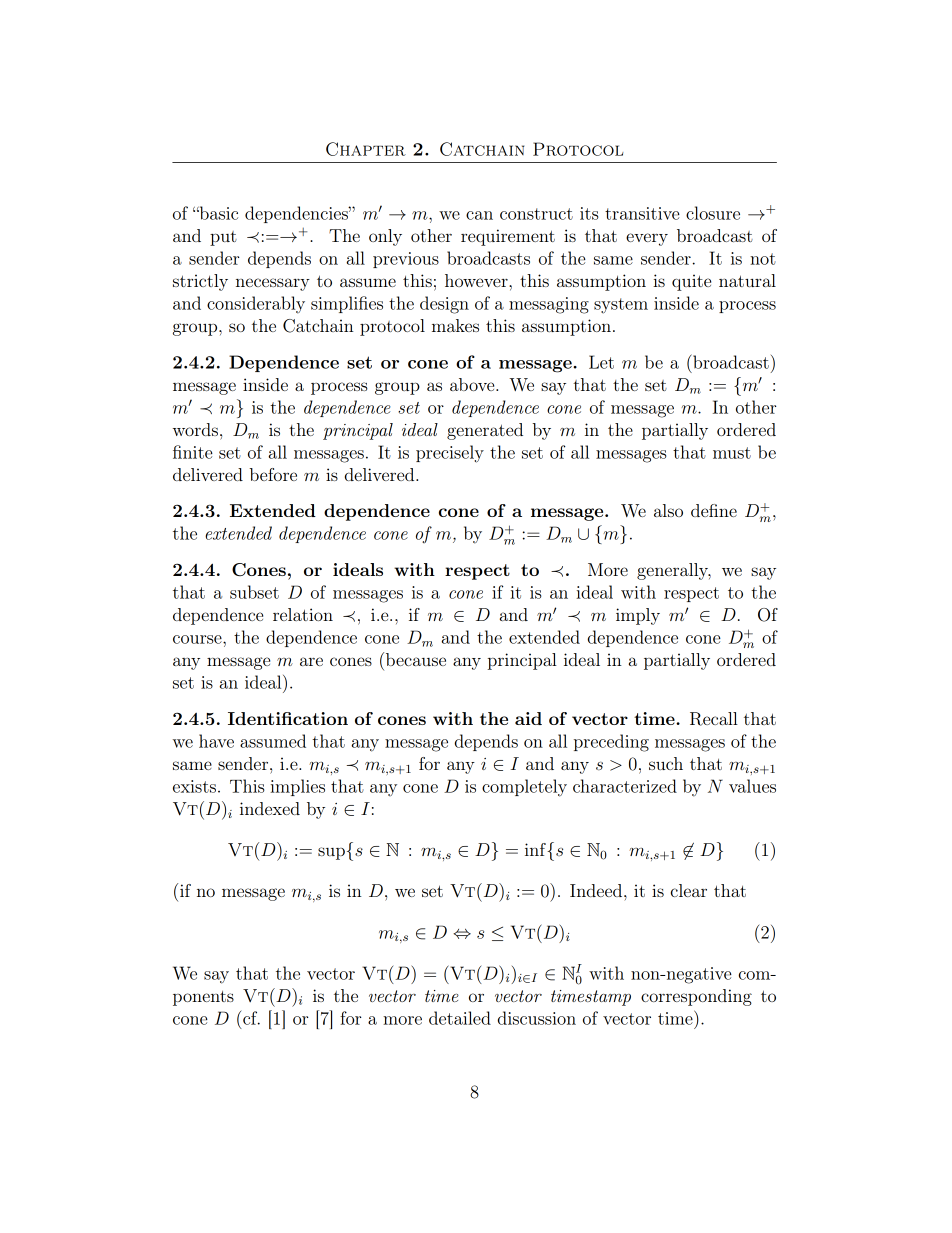 The height and width of the image is (1233, 952). Describe the element at coordinates (414, 659) in the image. I see `because` at that location.
